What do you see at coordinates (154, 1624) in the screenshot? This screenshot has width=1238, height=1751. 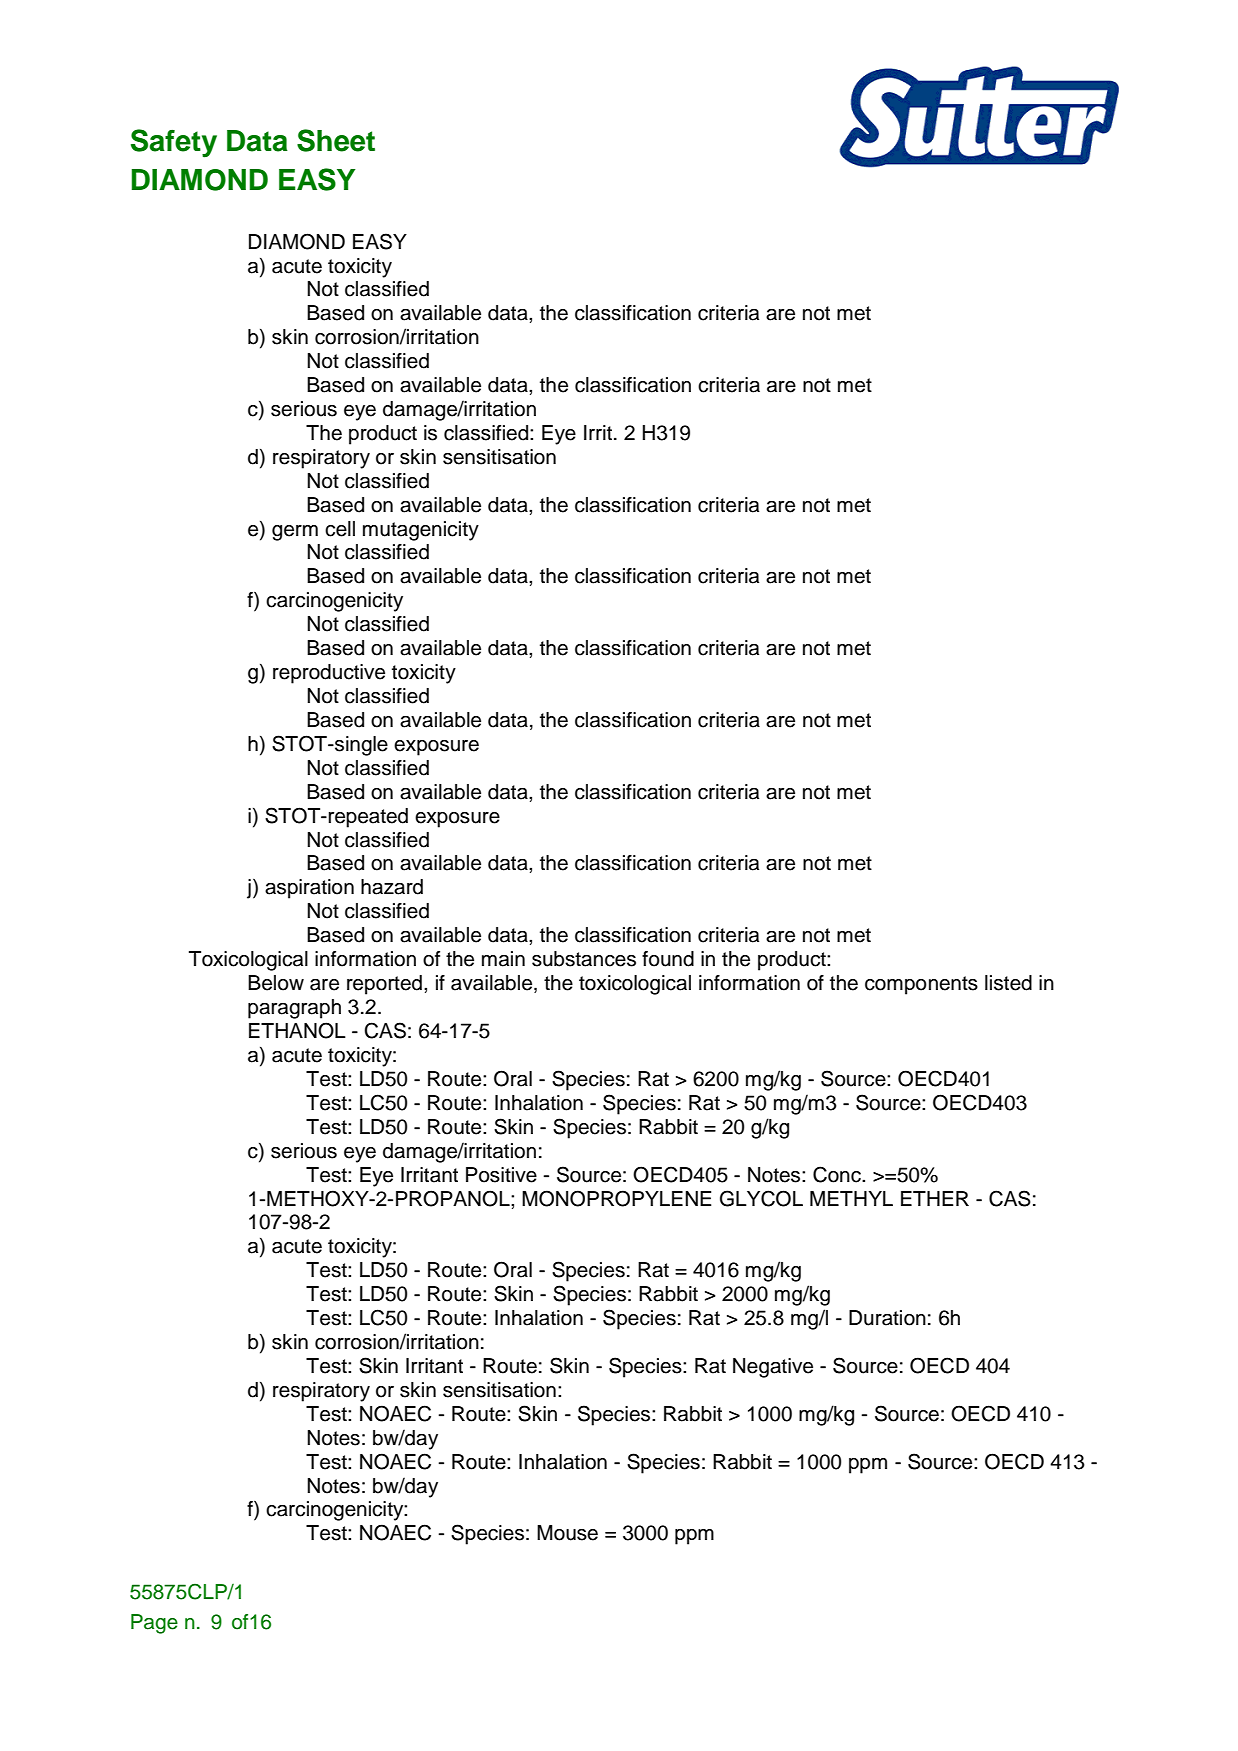 I see `Page` at bounding box center [154, 1624].
